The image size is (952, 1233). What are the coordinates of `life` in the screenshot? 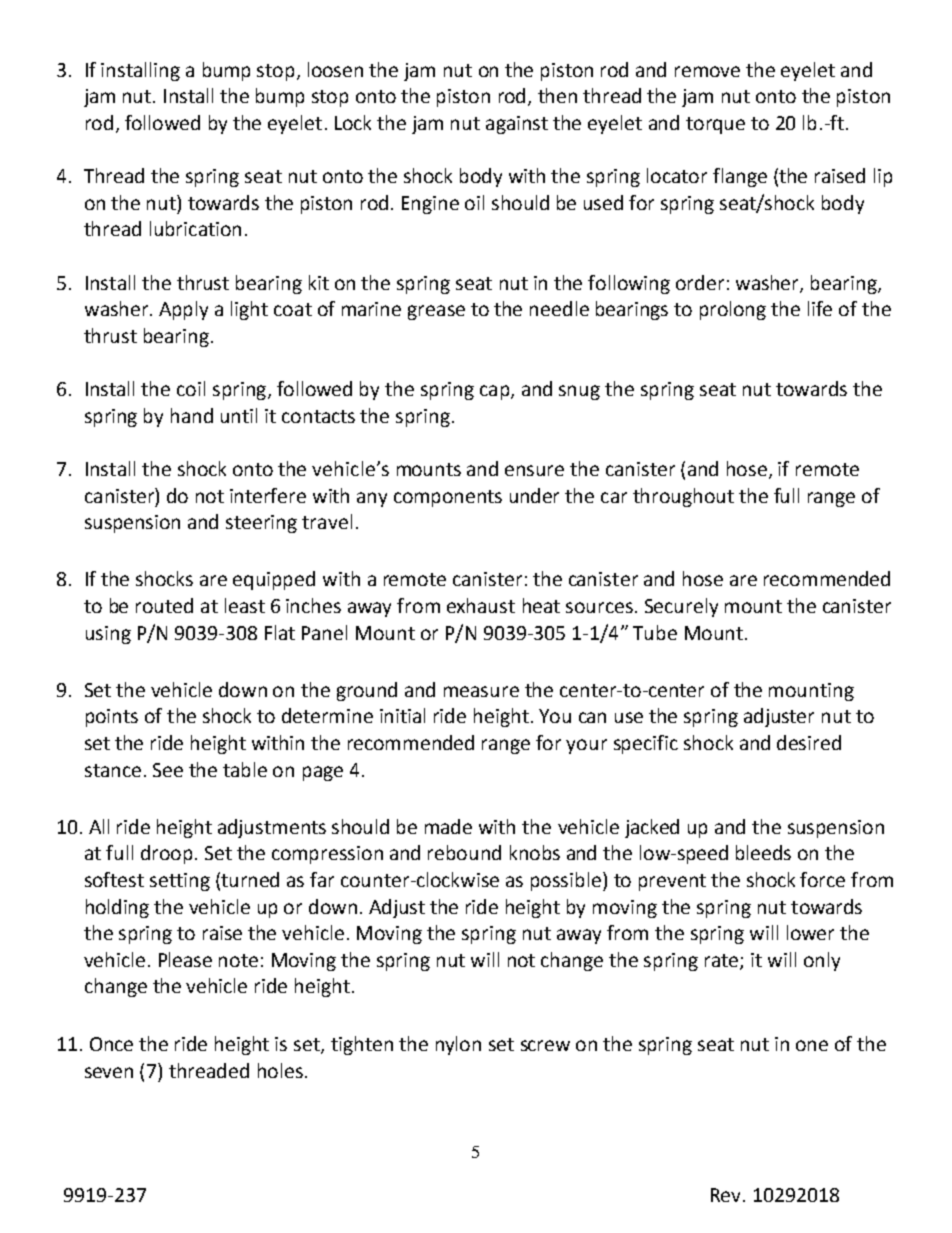 It's located at (820, 308).
